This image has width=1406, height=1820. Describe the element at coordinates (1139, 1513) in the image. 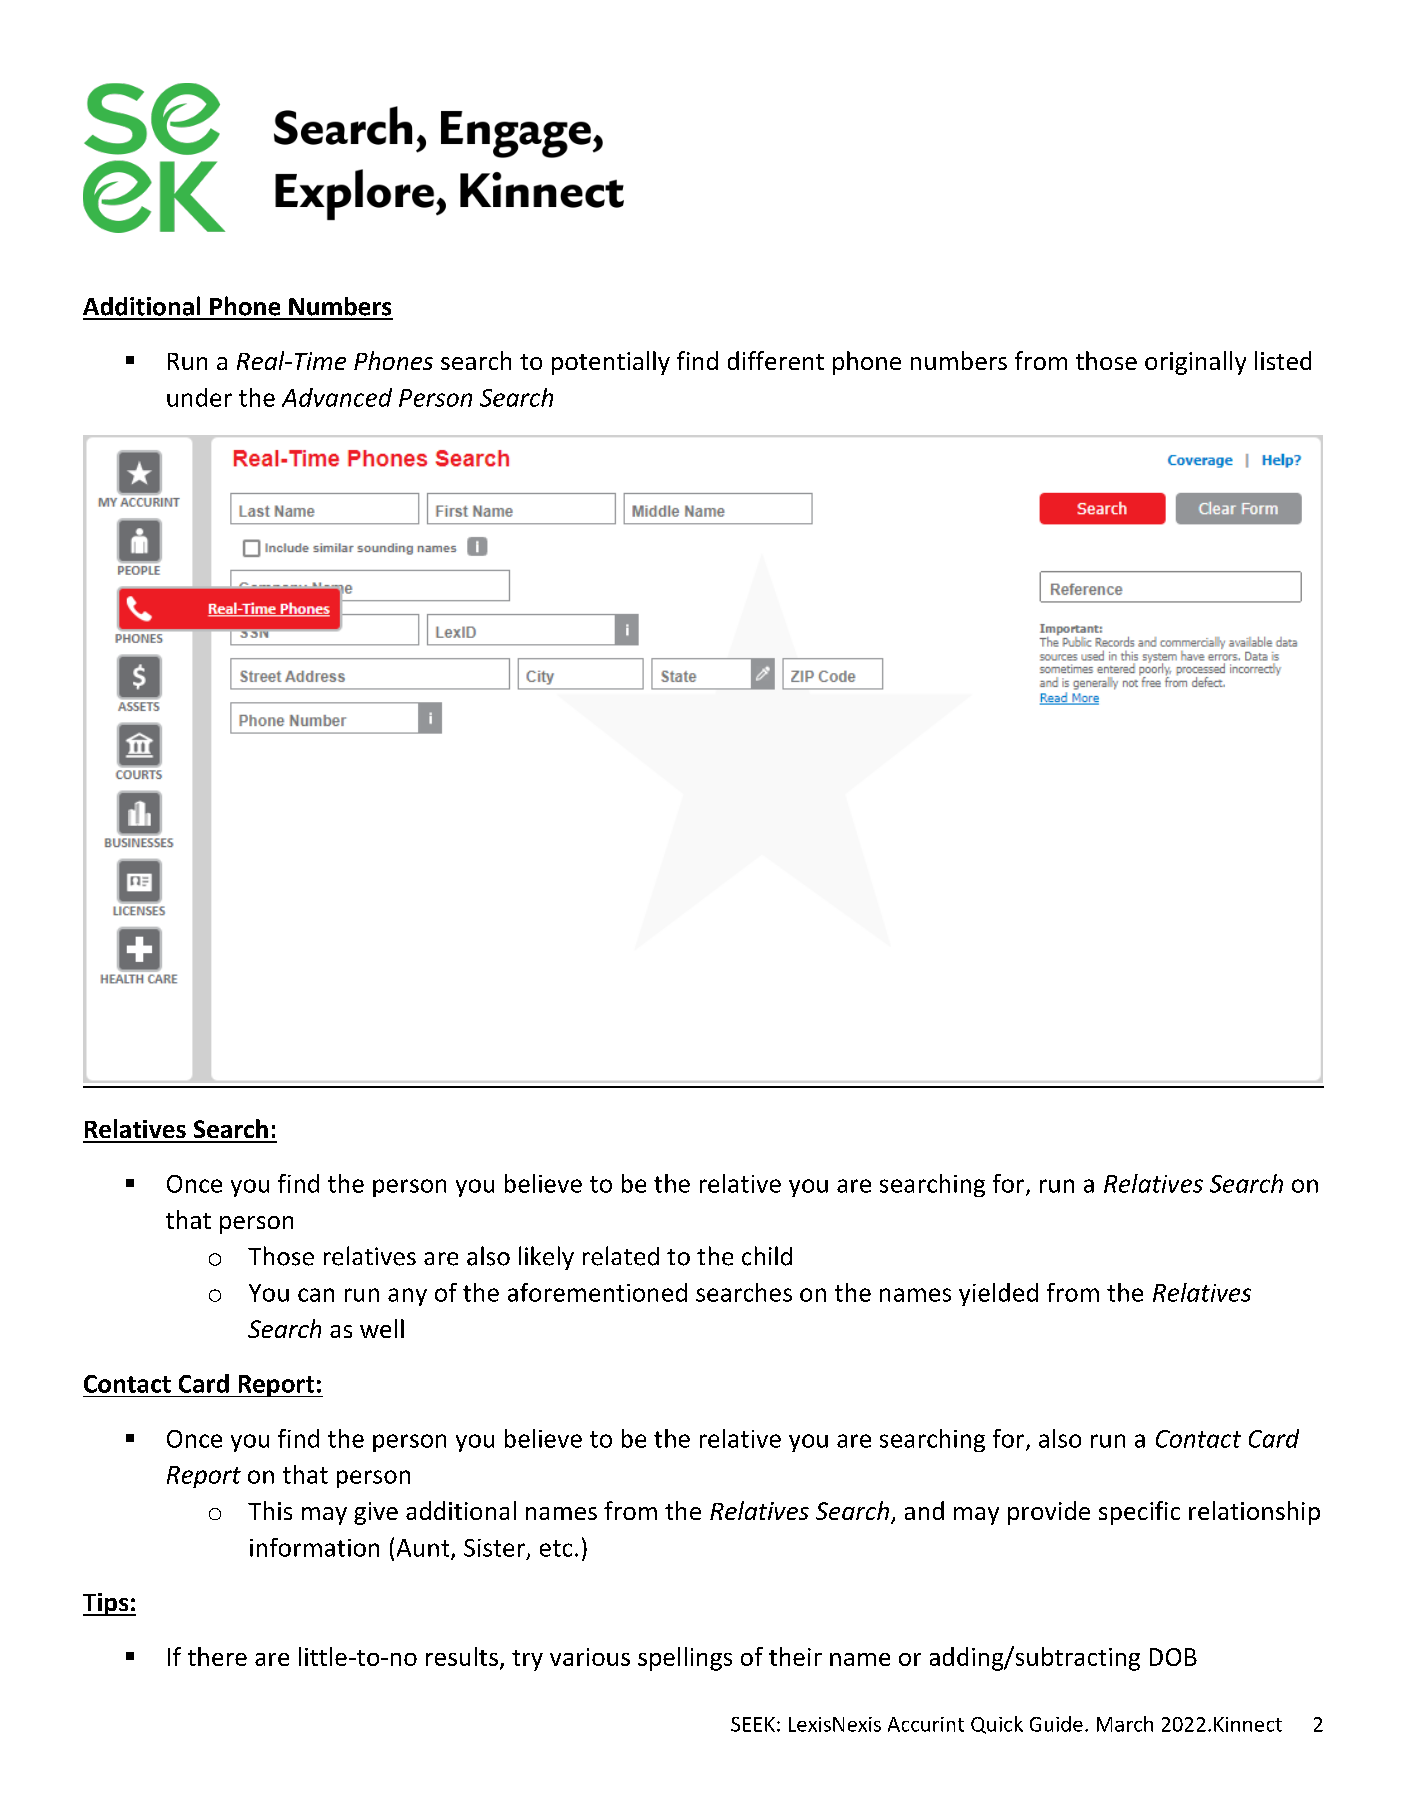

I see `specific` at that location.
